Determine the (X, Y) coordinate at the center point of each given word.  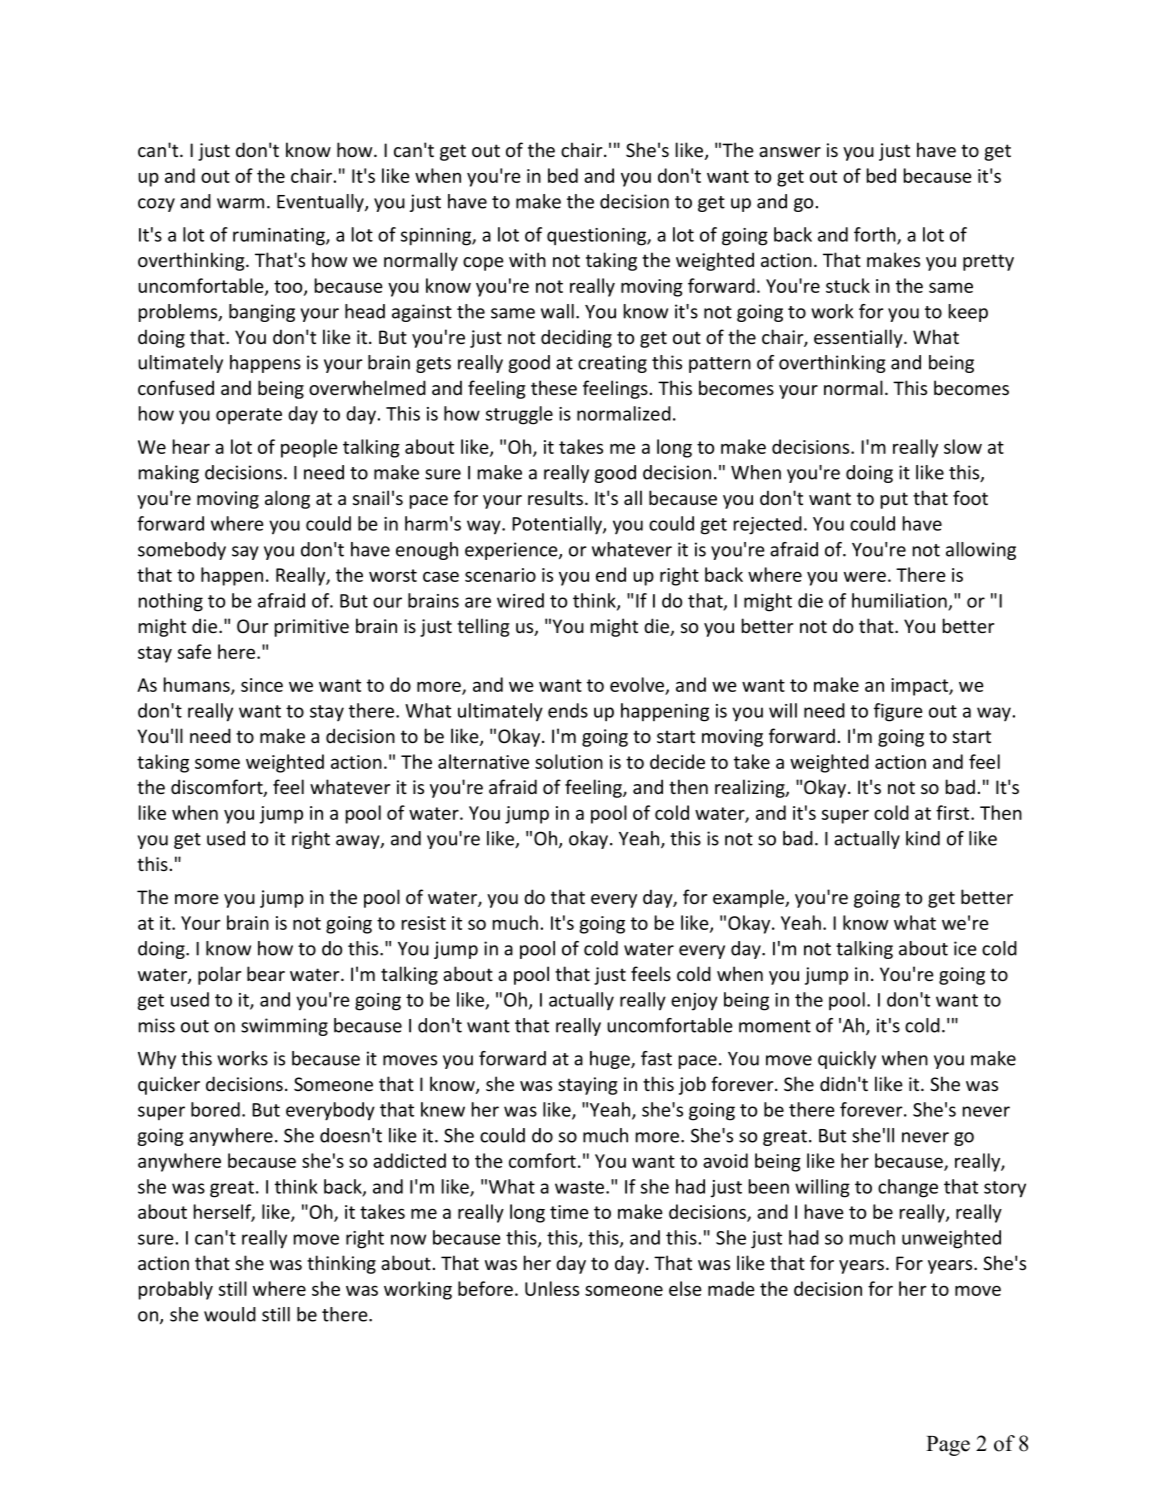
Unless (552, 1288)
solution (569, 761)
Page (948, 1446)
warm (240, 203)
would (230, 1314)
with (527, 259)
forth (876, 235)
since (262, 685)
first (954, 812)
